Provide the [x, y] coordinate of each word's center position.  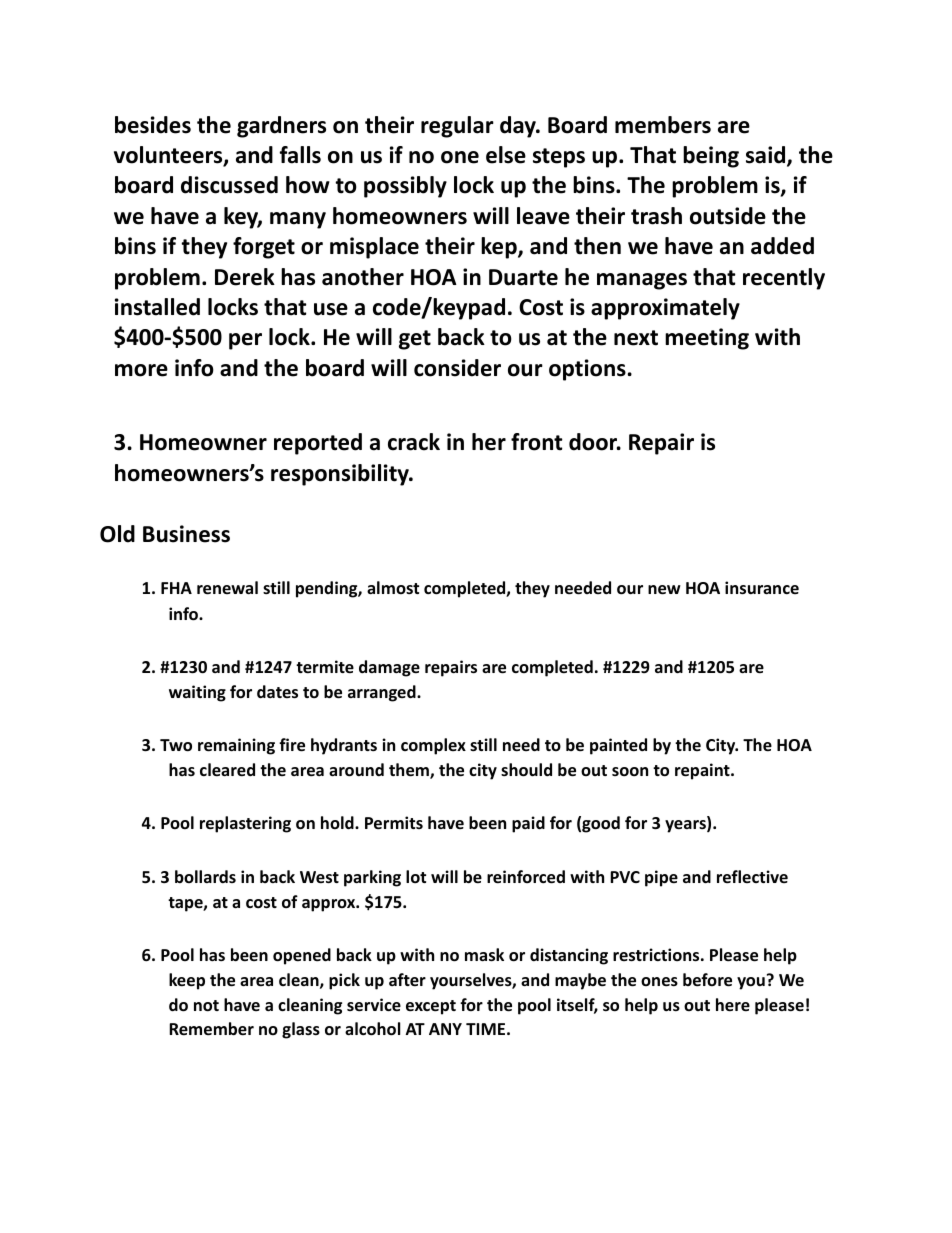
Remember [211, 1029]
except [431, 1007]
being [711, 157]
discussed [229, 185]
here [733, 1005]
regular [457, 127]
